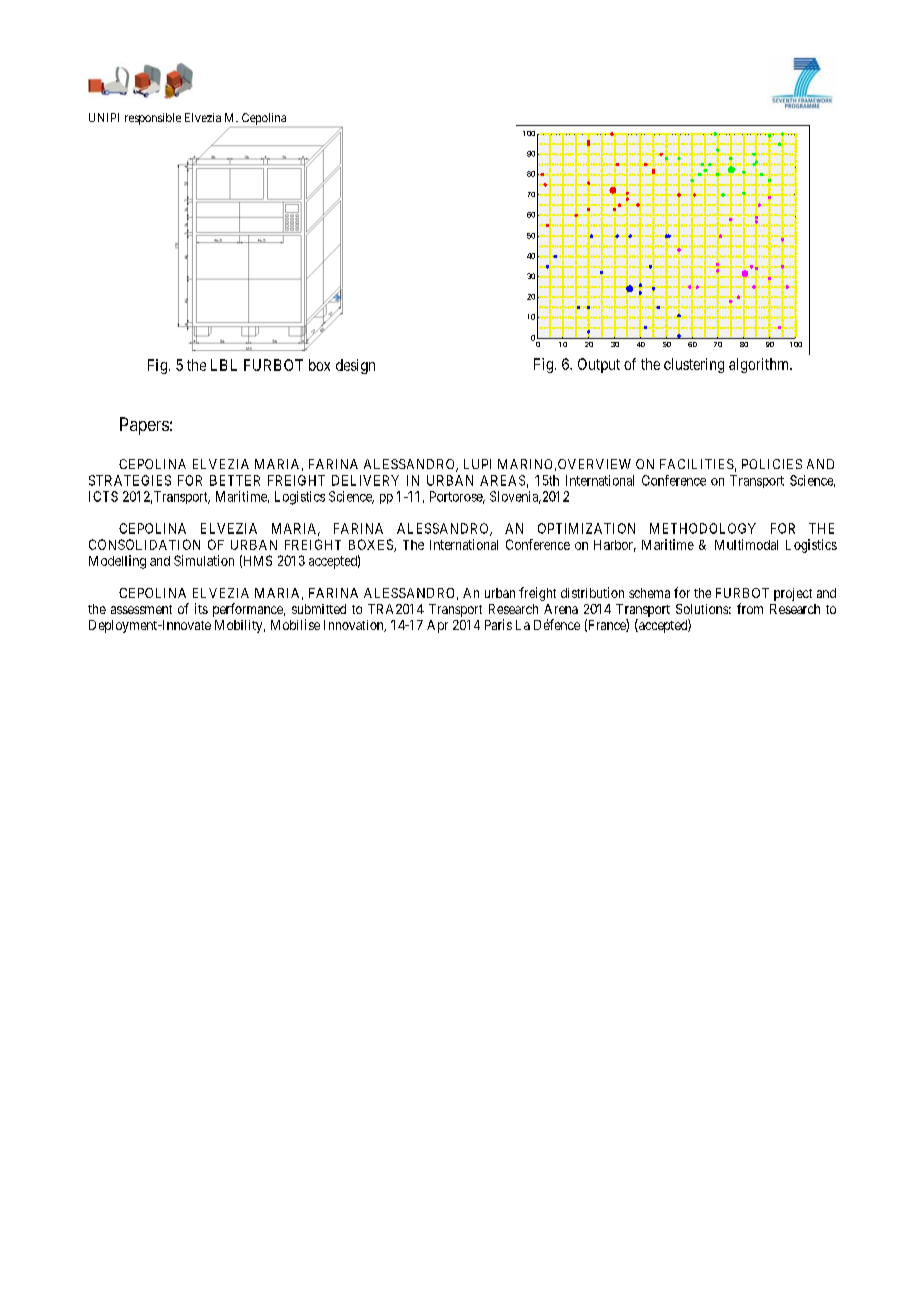 This image has height=1308, width=924. I want to click on design, so click(355, 366).
